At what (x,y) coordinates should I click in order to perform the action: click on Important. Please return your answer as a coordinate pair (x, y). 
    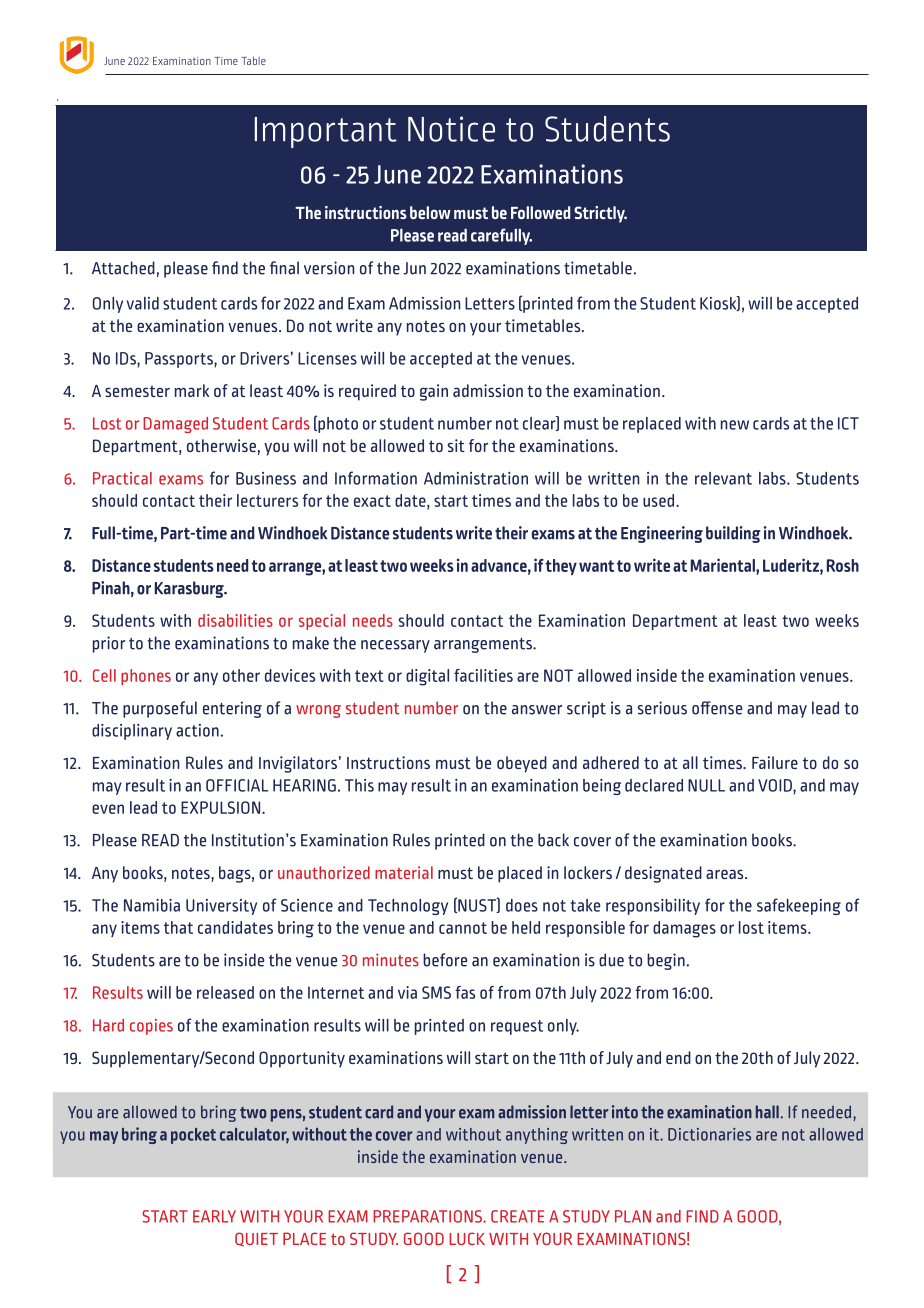
    Looking at the image, I should click on (326, 132).
